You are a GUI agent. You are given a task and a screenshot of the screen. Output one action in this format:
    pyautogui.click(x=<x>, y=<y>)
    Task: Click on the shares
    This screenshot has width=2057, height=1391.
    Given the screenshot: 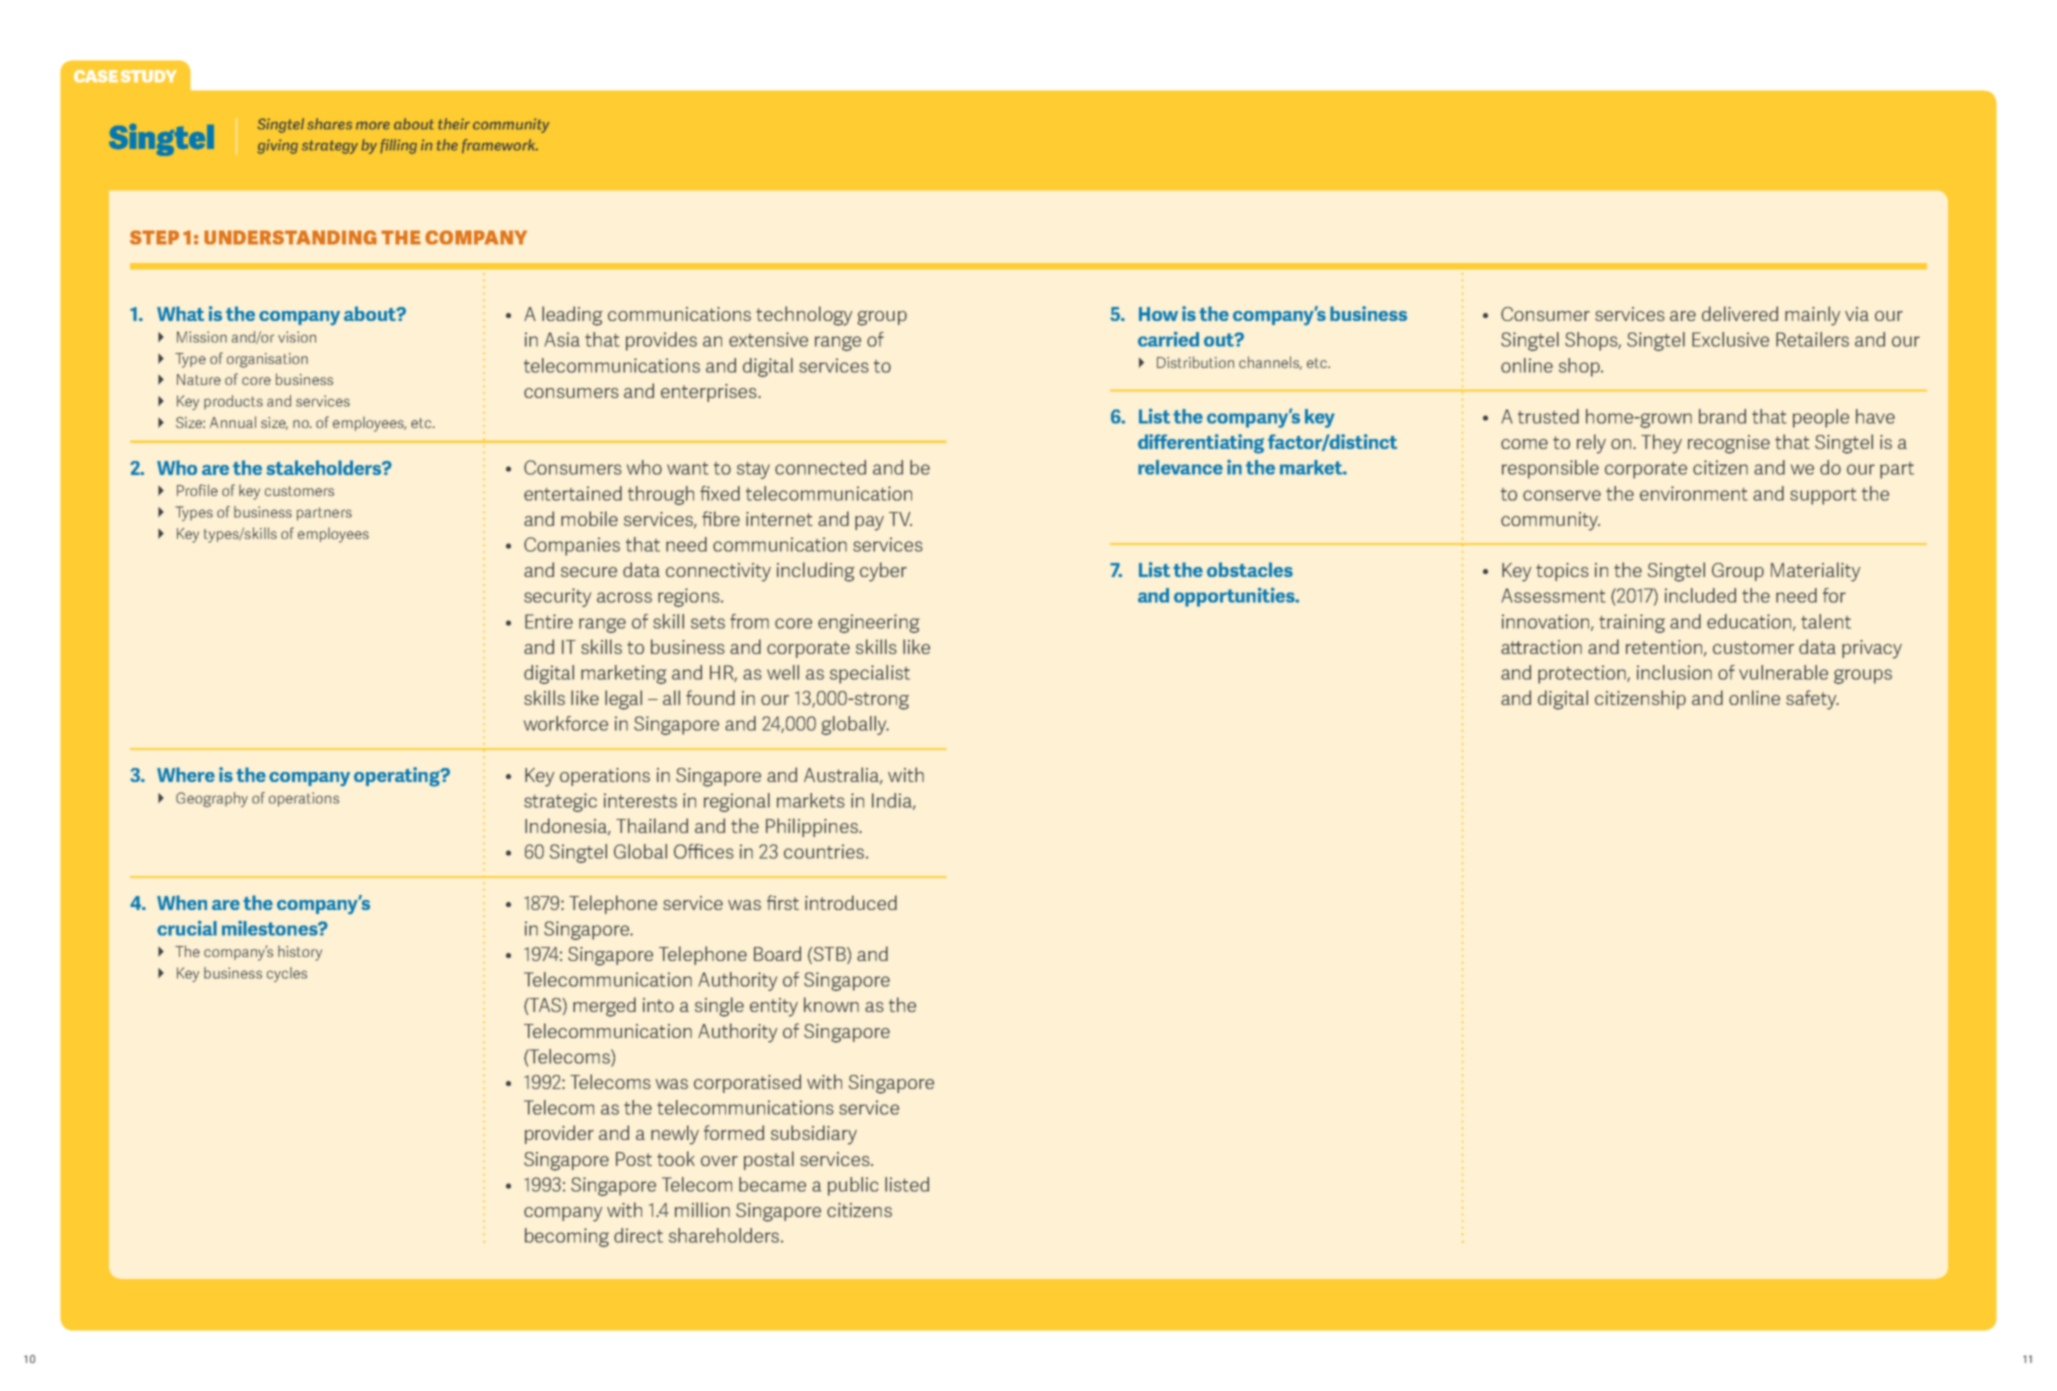 What is the action you would take?
    pyautogui.click(x=329, y=124)
